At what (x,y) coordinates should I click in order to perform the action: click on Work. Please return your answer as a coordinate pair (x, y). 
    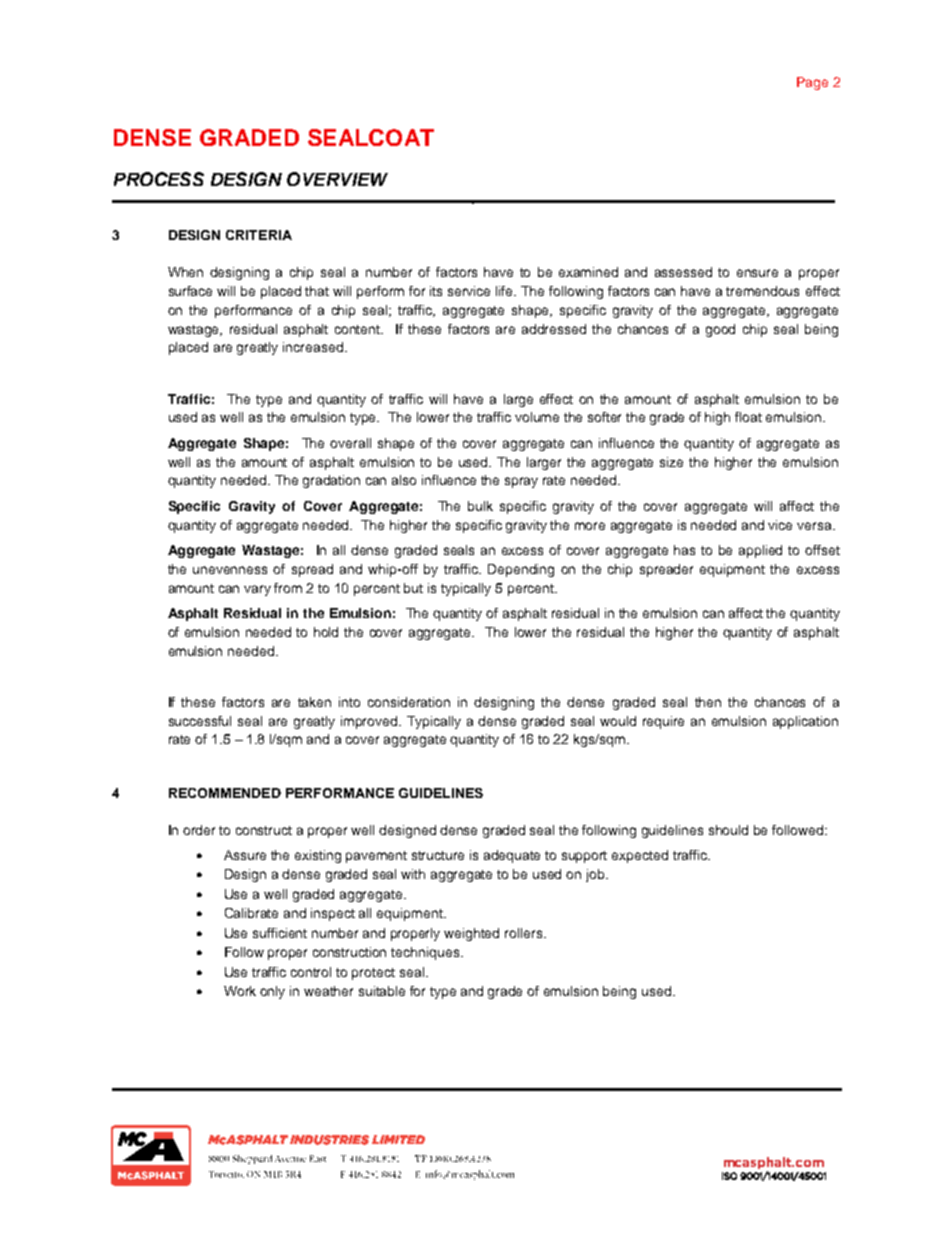
    Looking at the image, I should click on (240, 991).
